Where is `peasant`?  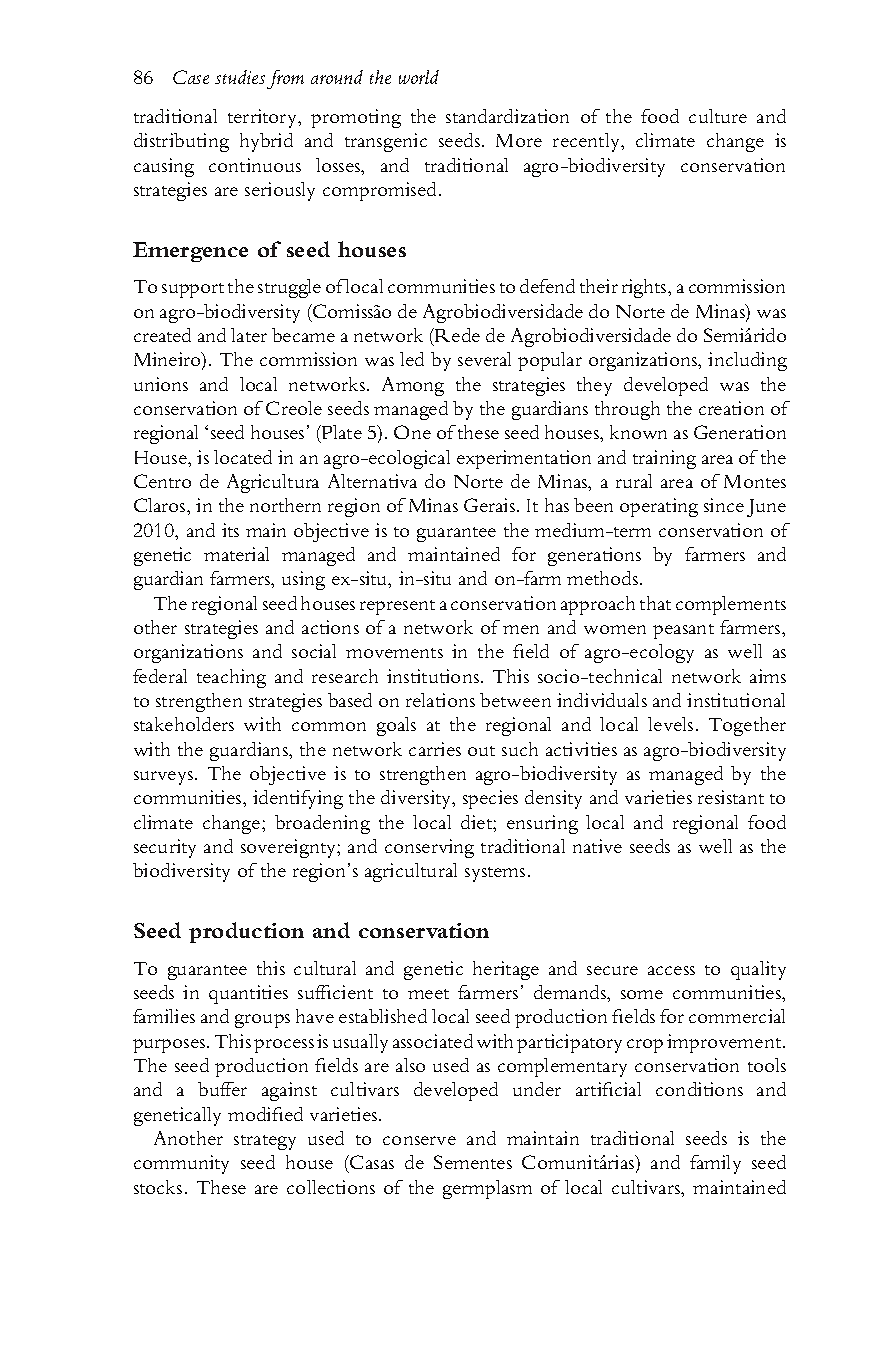 peasant is located at coordinates (683, 631).
